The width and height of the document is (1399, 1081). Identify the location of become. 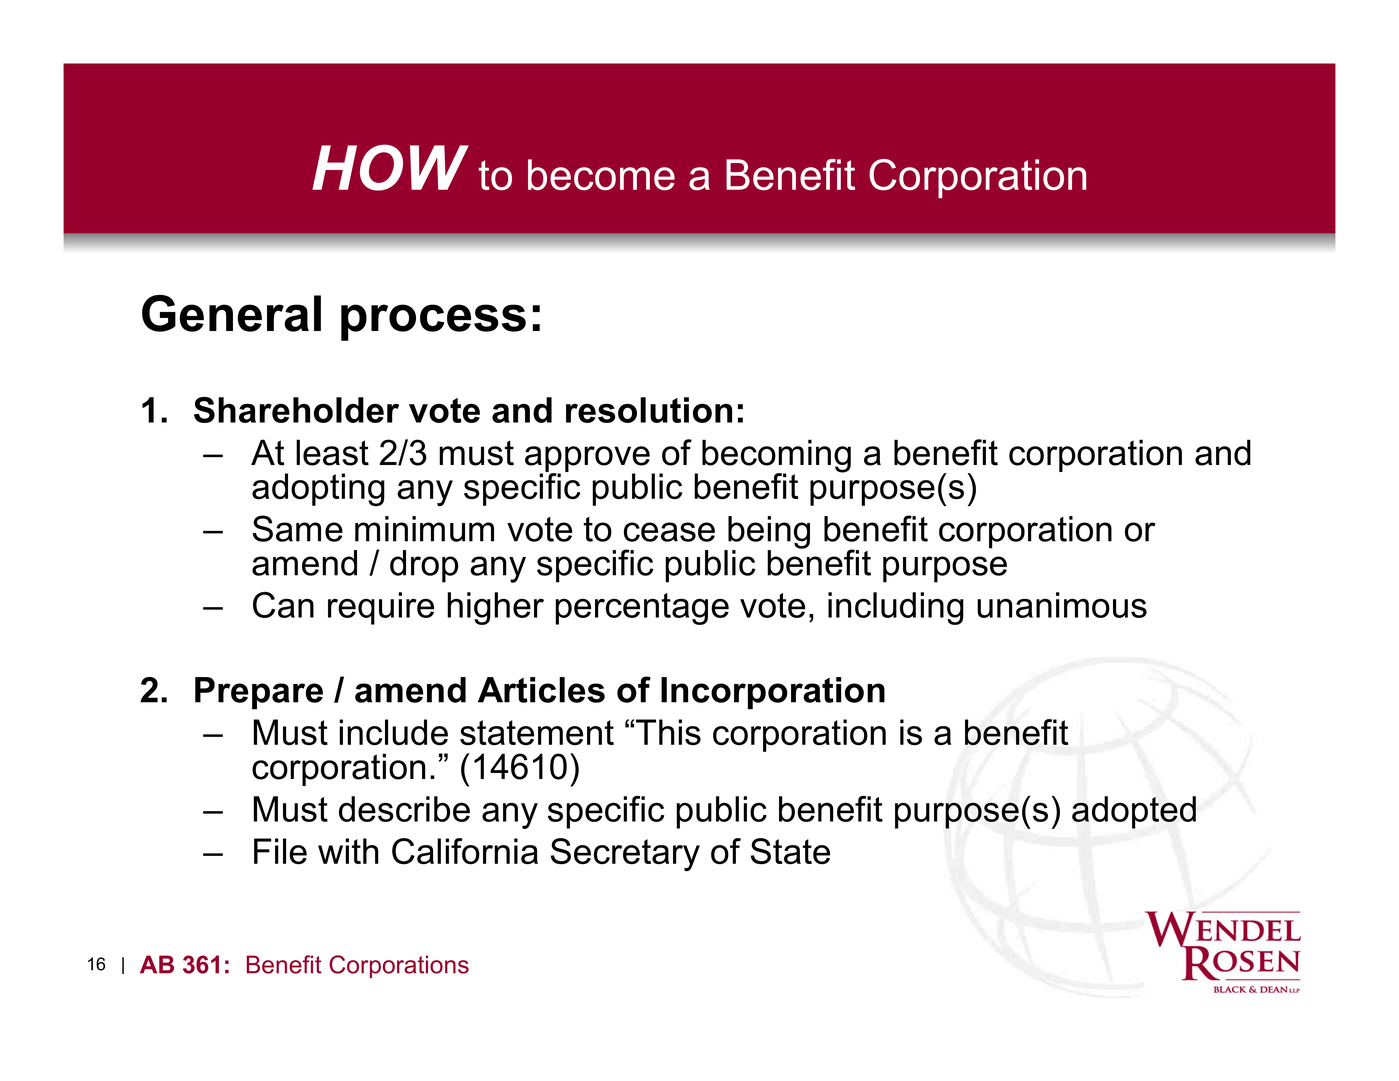
(601, 174).
